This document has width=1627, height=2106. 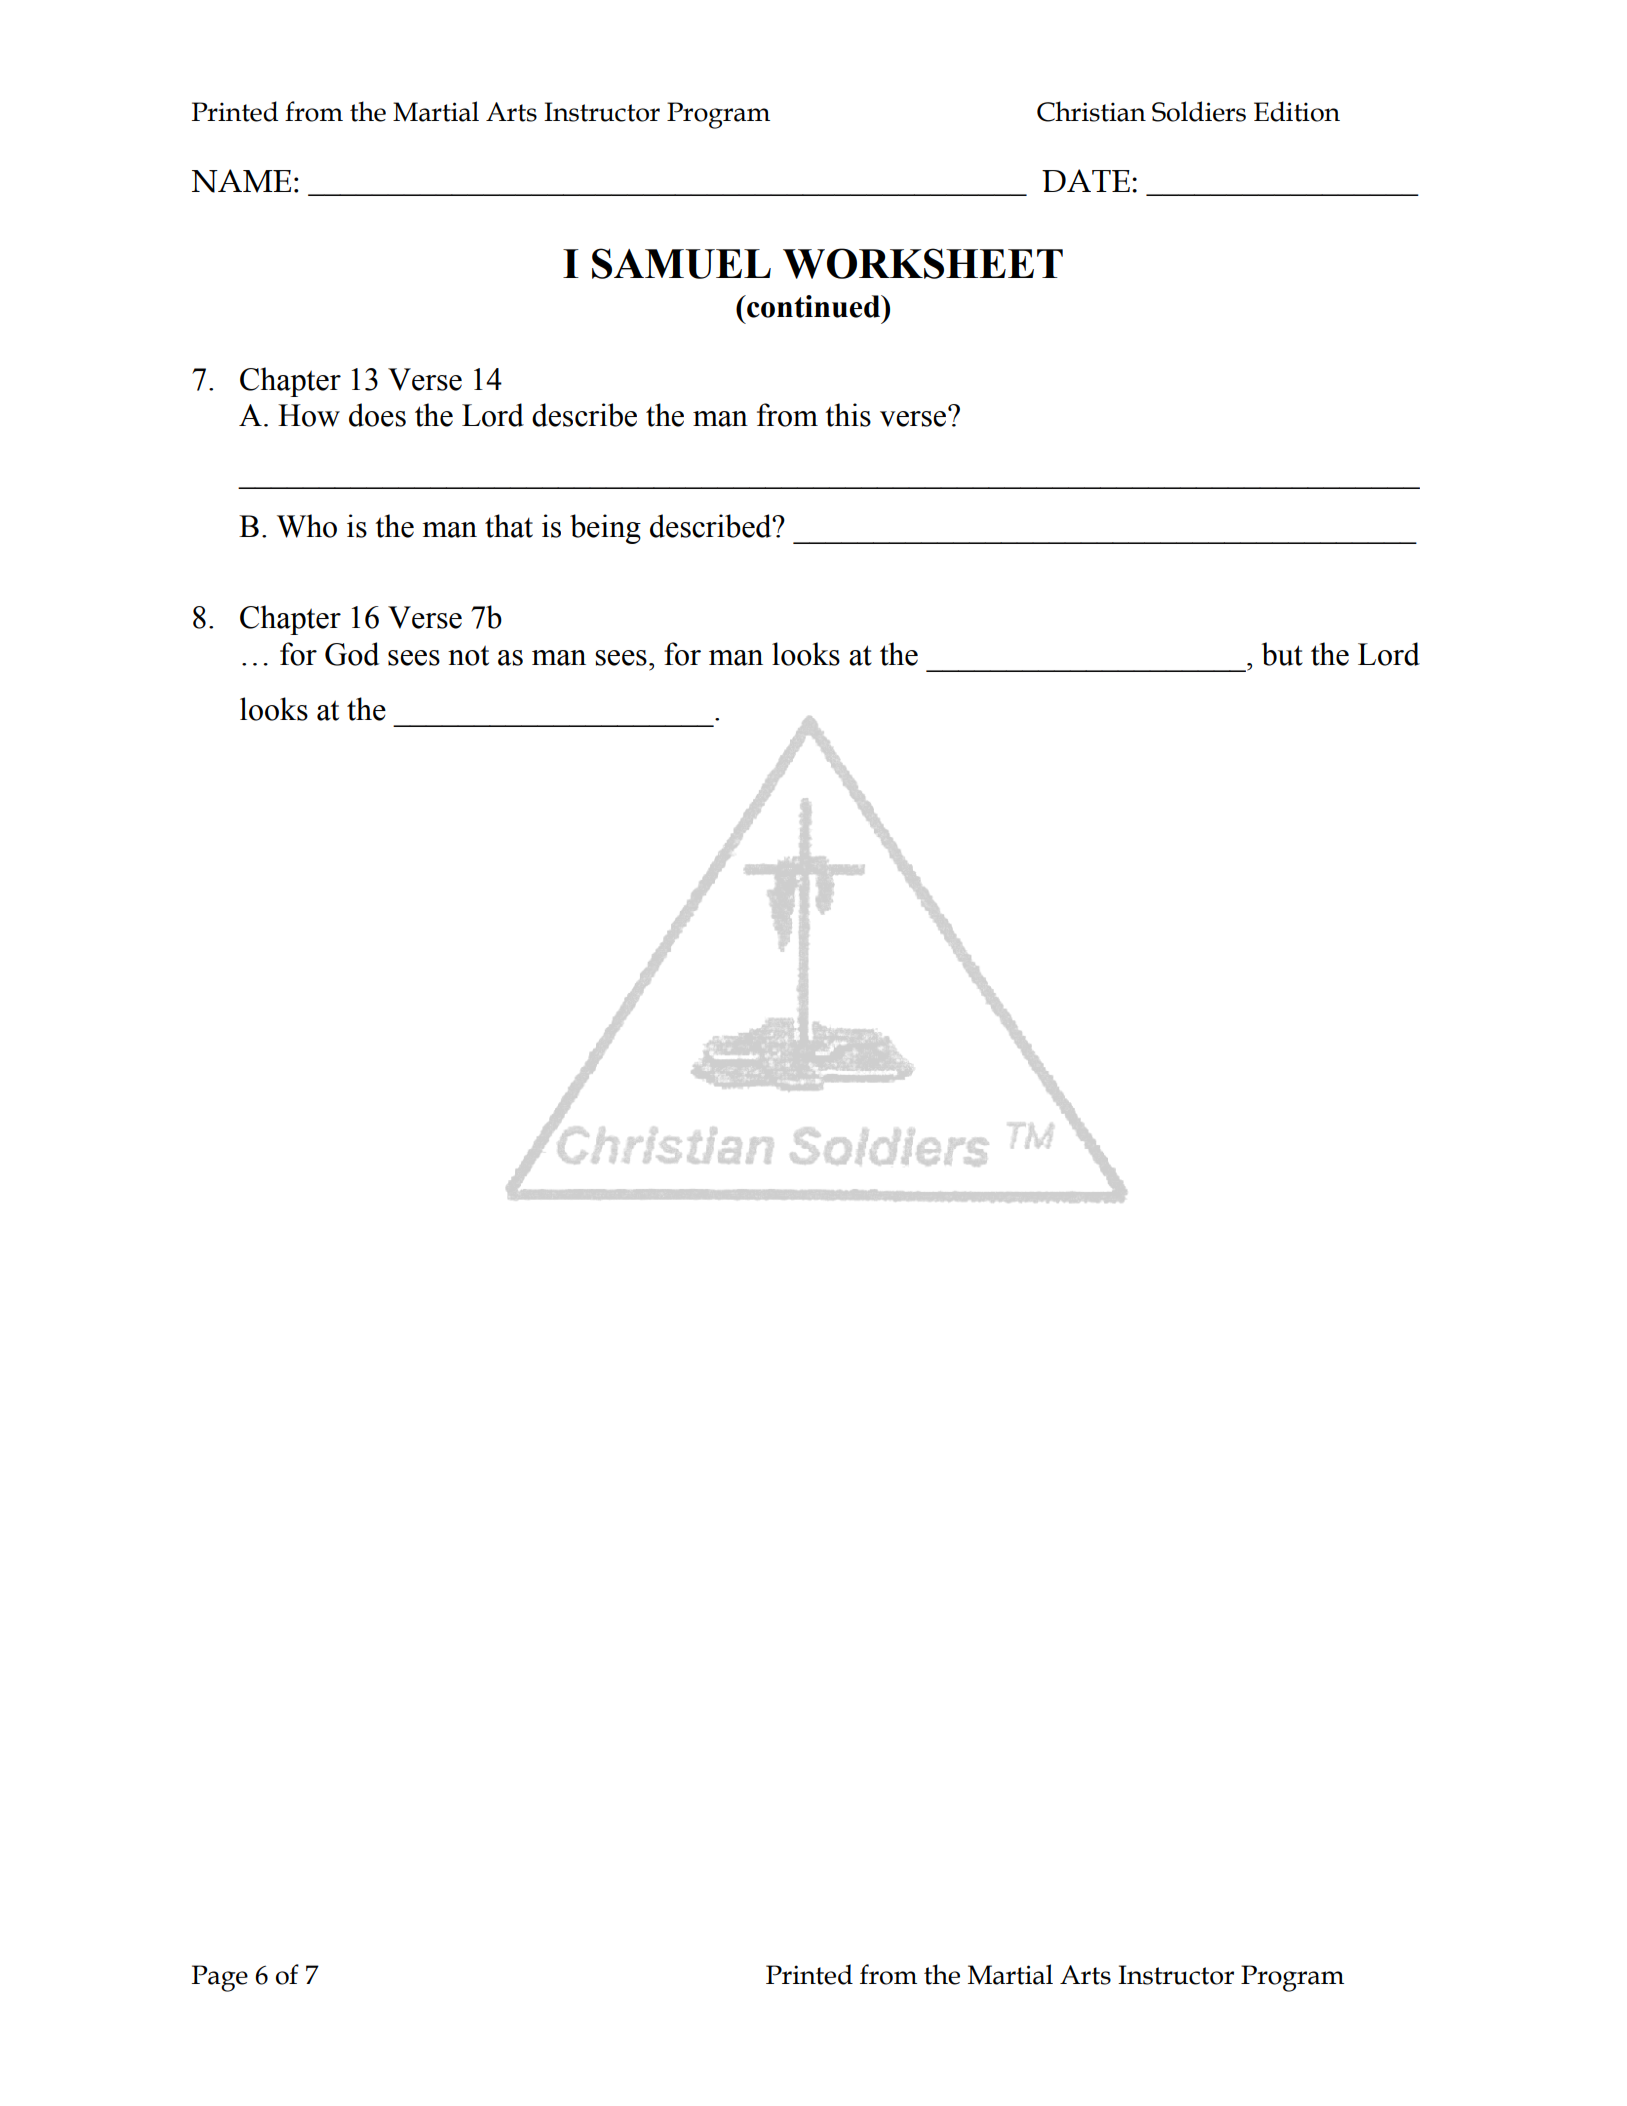 I want to click on God, so click(x=352, y=654).
